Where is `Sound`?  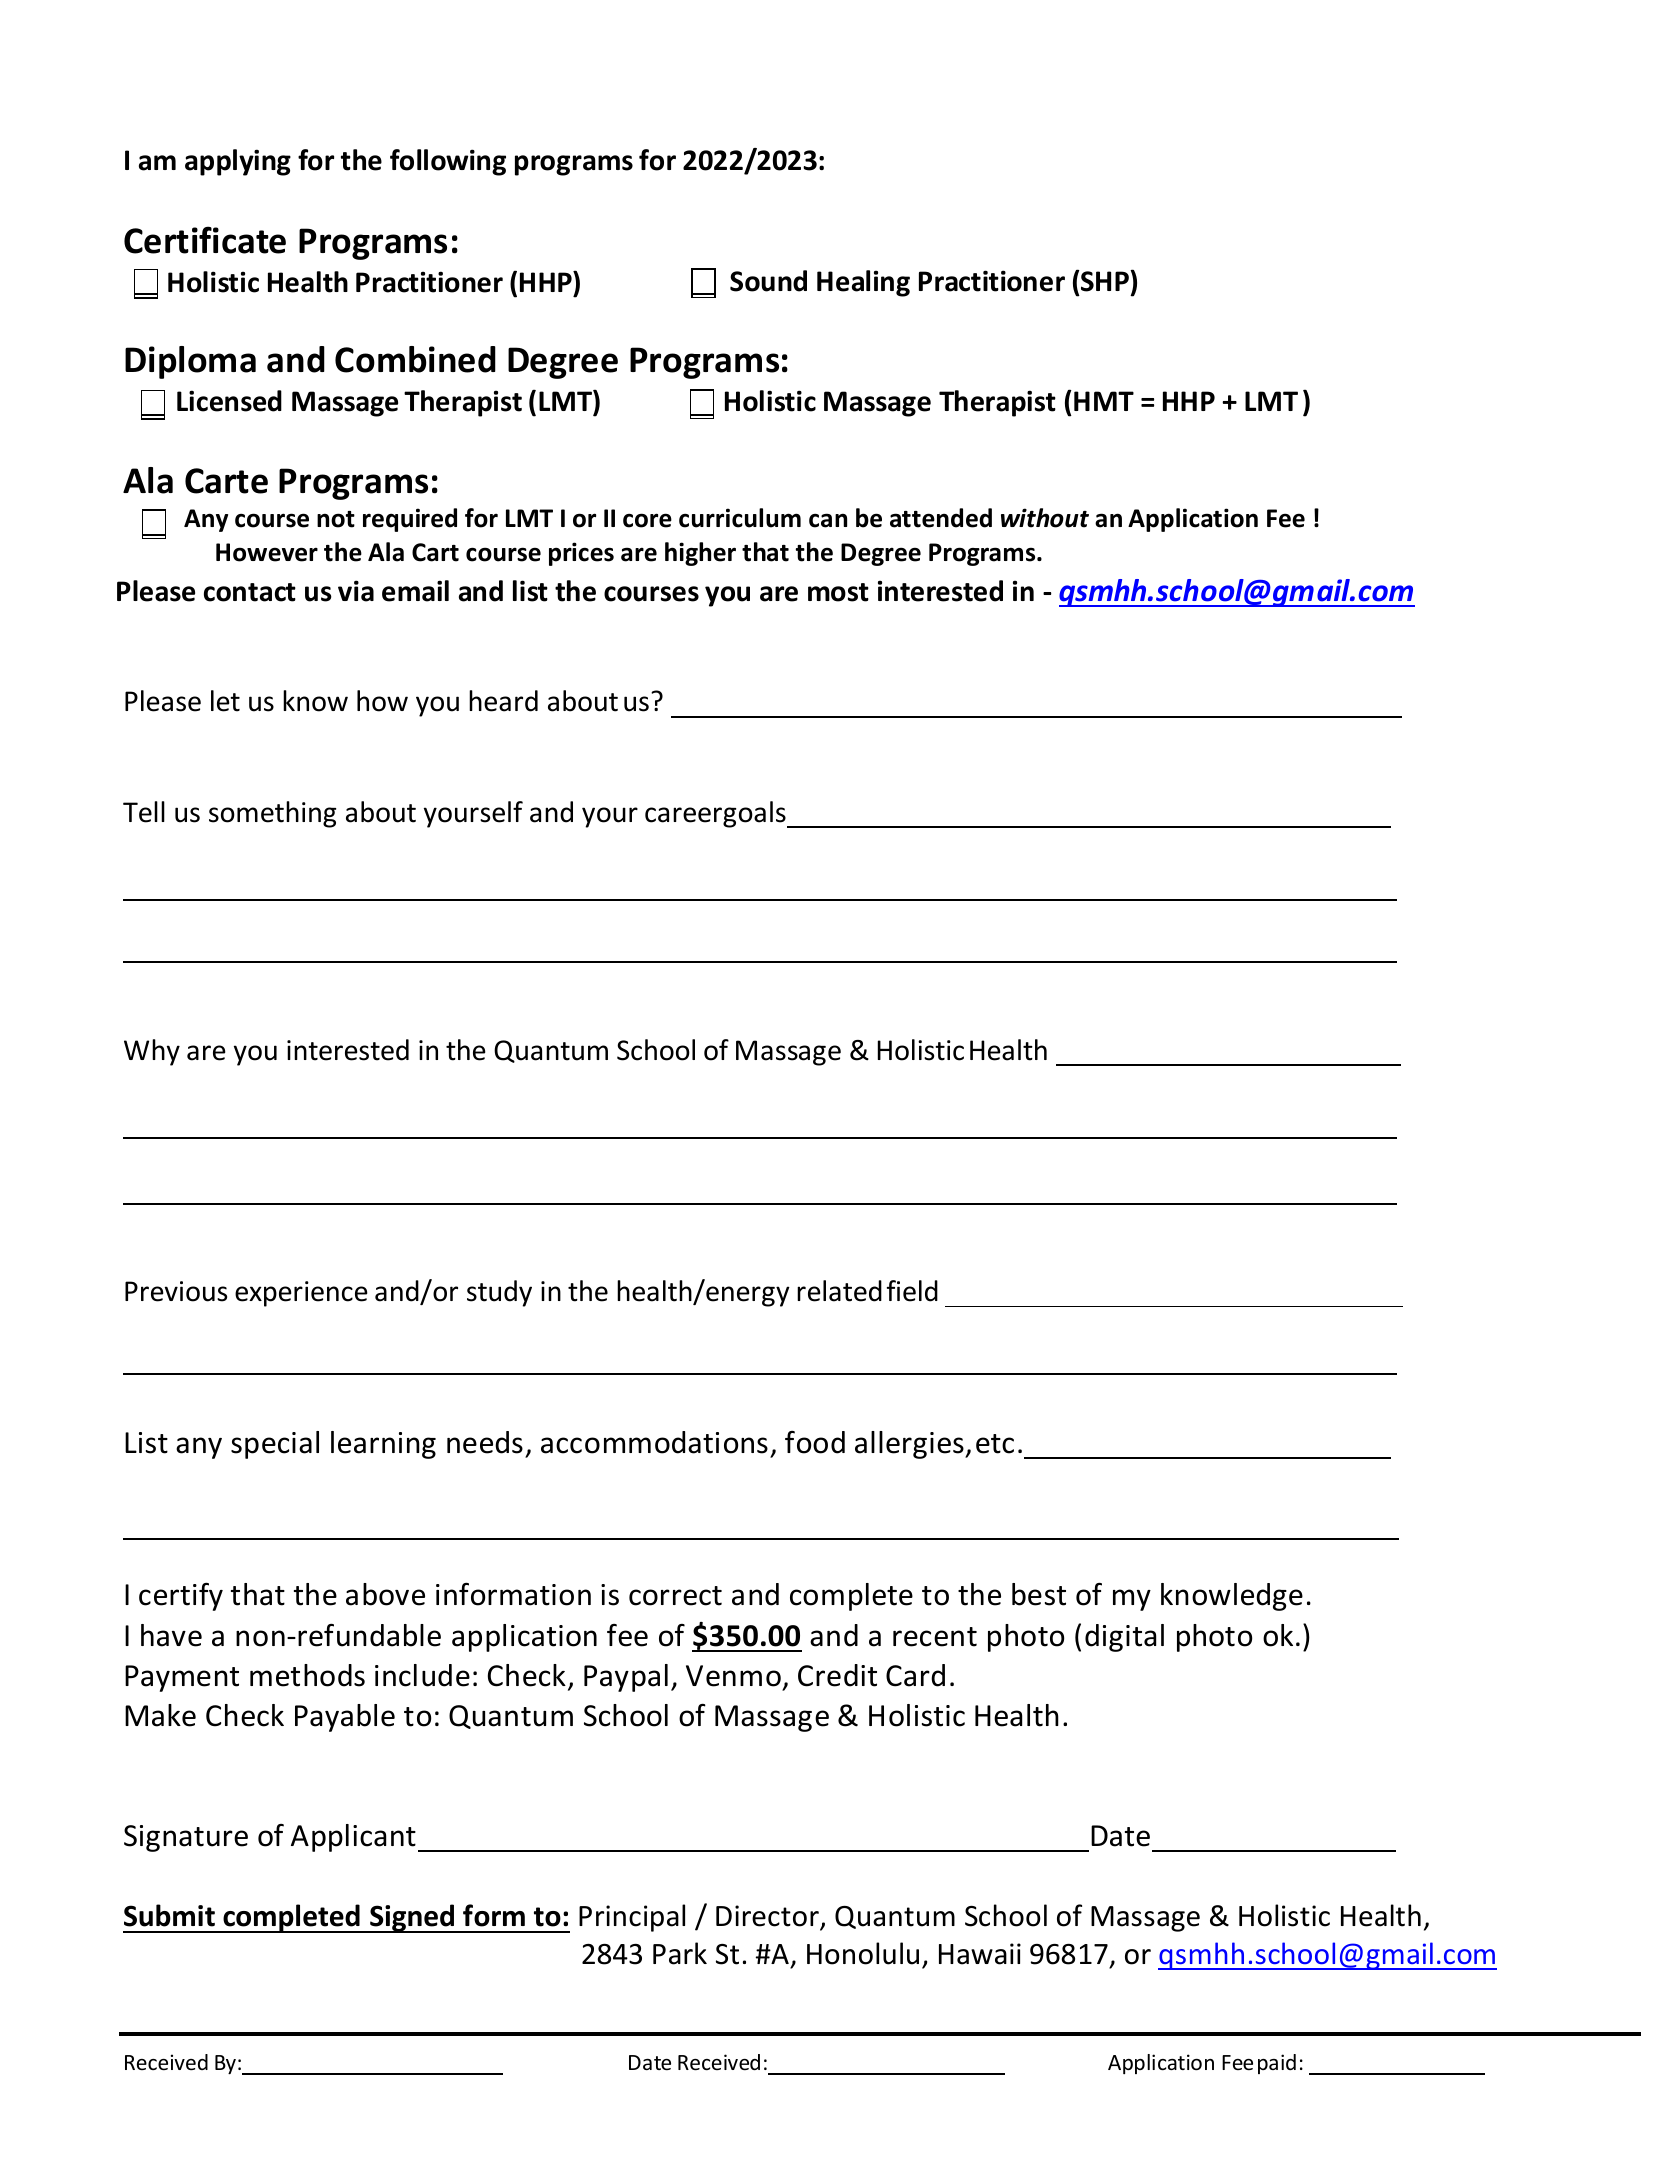 Sound is located at coordinates (768, 281).
